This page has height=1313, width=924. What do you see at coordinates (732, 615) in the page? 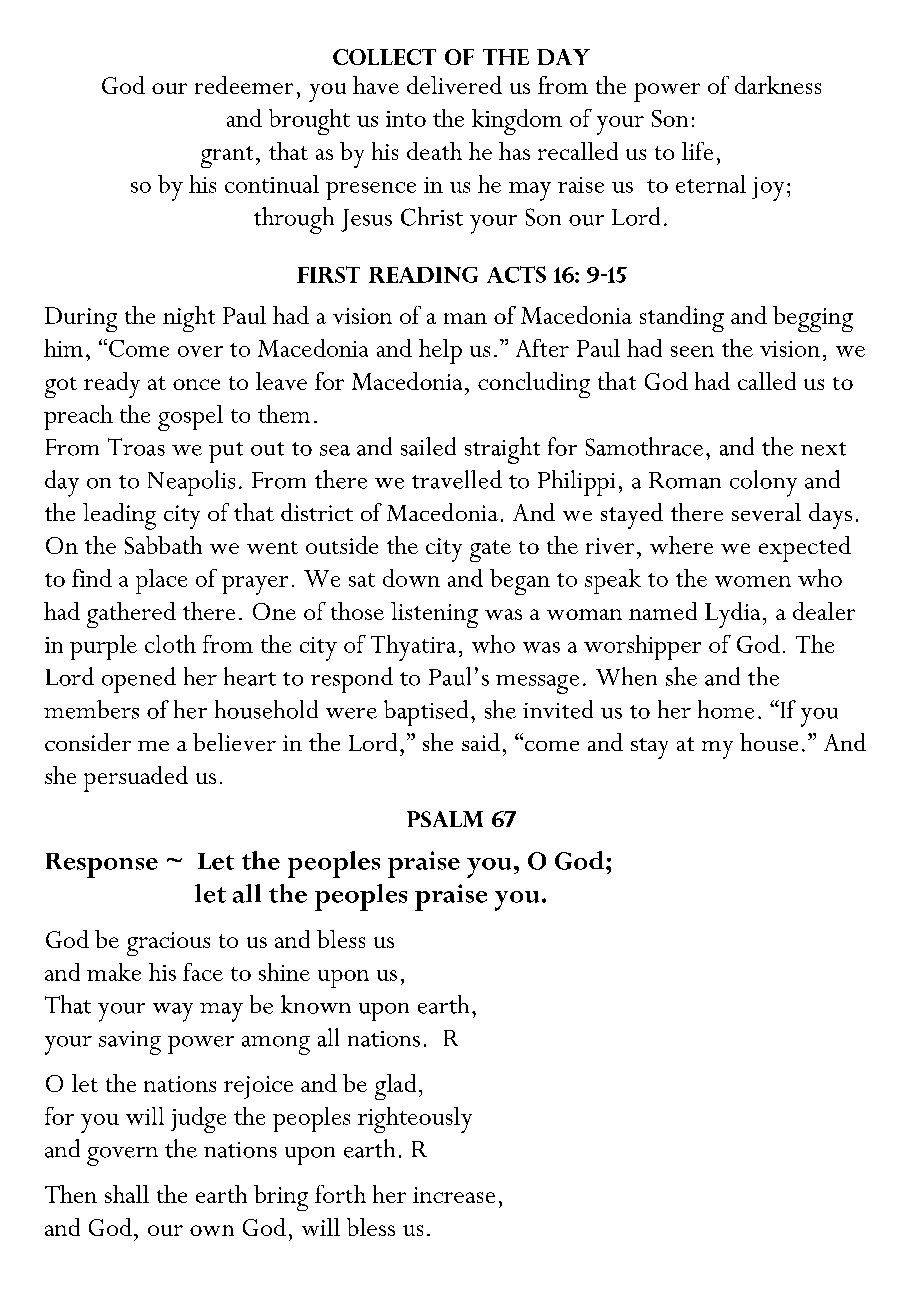
I see `Lydia` at bounding box center [732, 615].
